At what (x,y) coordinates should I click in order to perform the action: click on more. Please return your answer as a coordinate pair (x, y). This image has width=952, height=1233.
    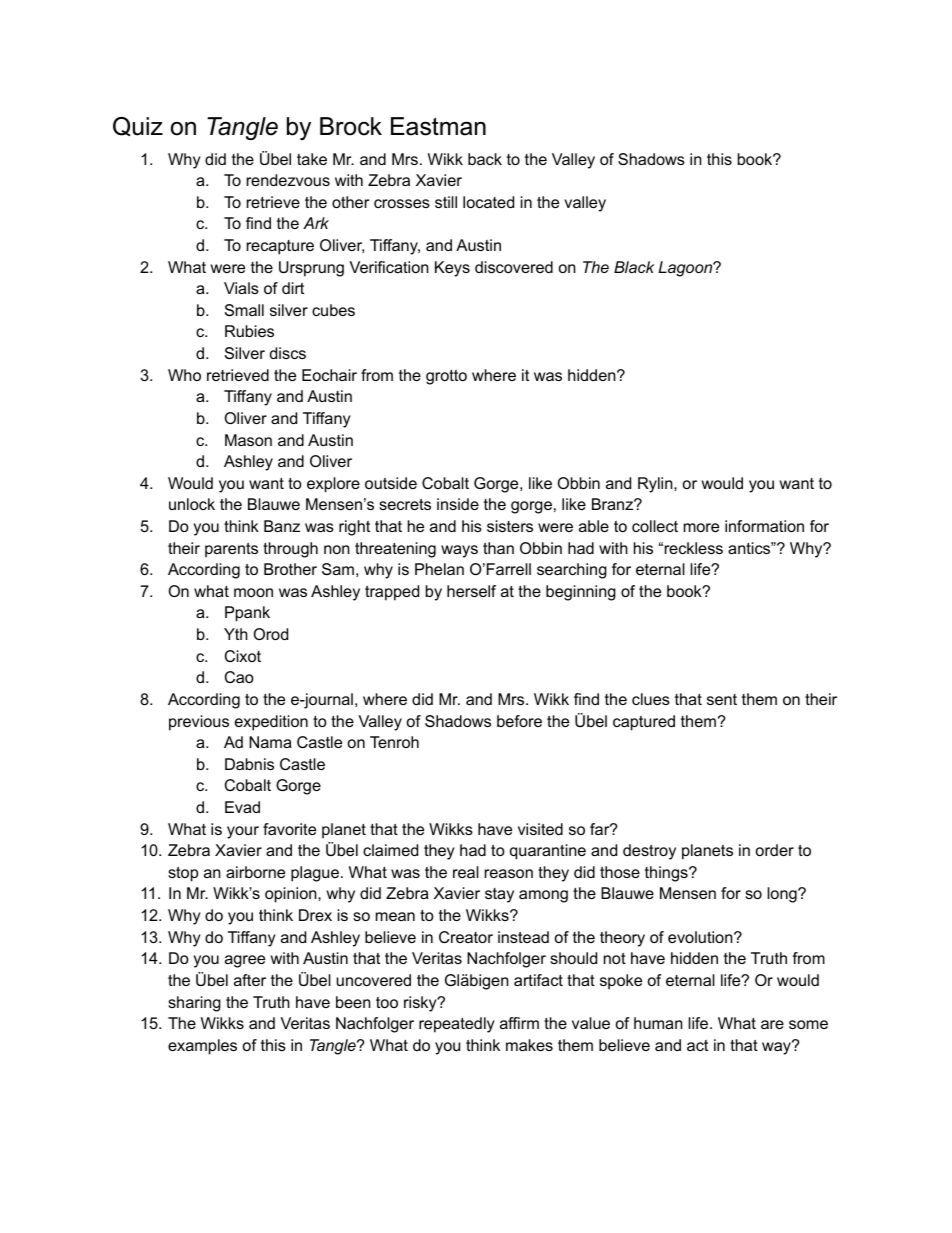
    Looking at the image, I should click on (701, 527).
